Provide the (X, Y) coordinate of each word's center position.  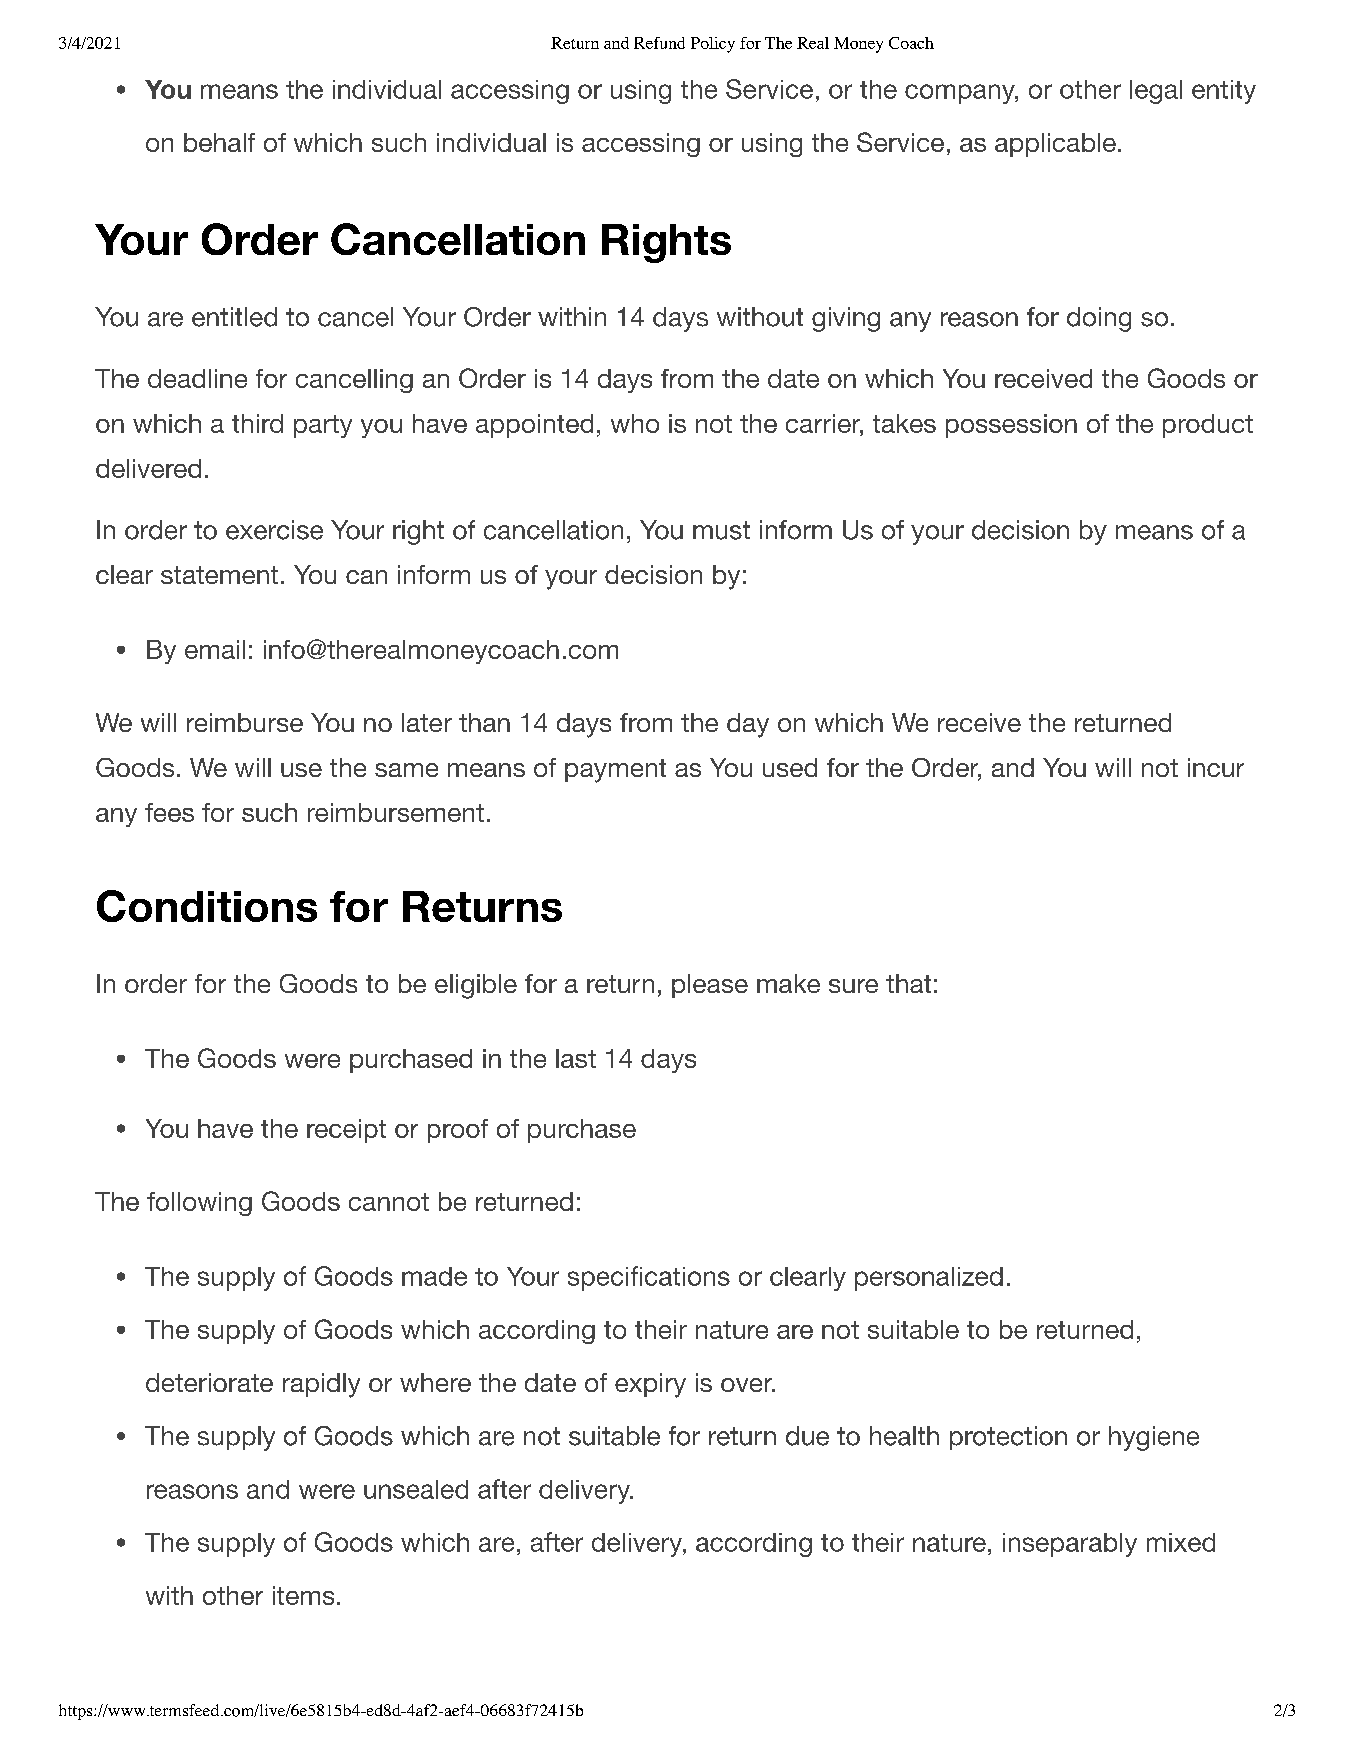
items (303, 1595)
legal (1156, 92)
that (908, 983)
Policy (713, 45)
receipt (346, 1131)
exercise (274, 530)
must (721, 530)
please (710, 986)
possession (1011, 426)
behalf (219, 142)
